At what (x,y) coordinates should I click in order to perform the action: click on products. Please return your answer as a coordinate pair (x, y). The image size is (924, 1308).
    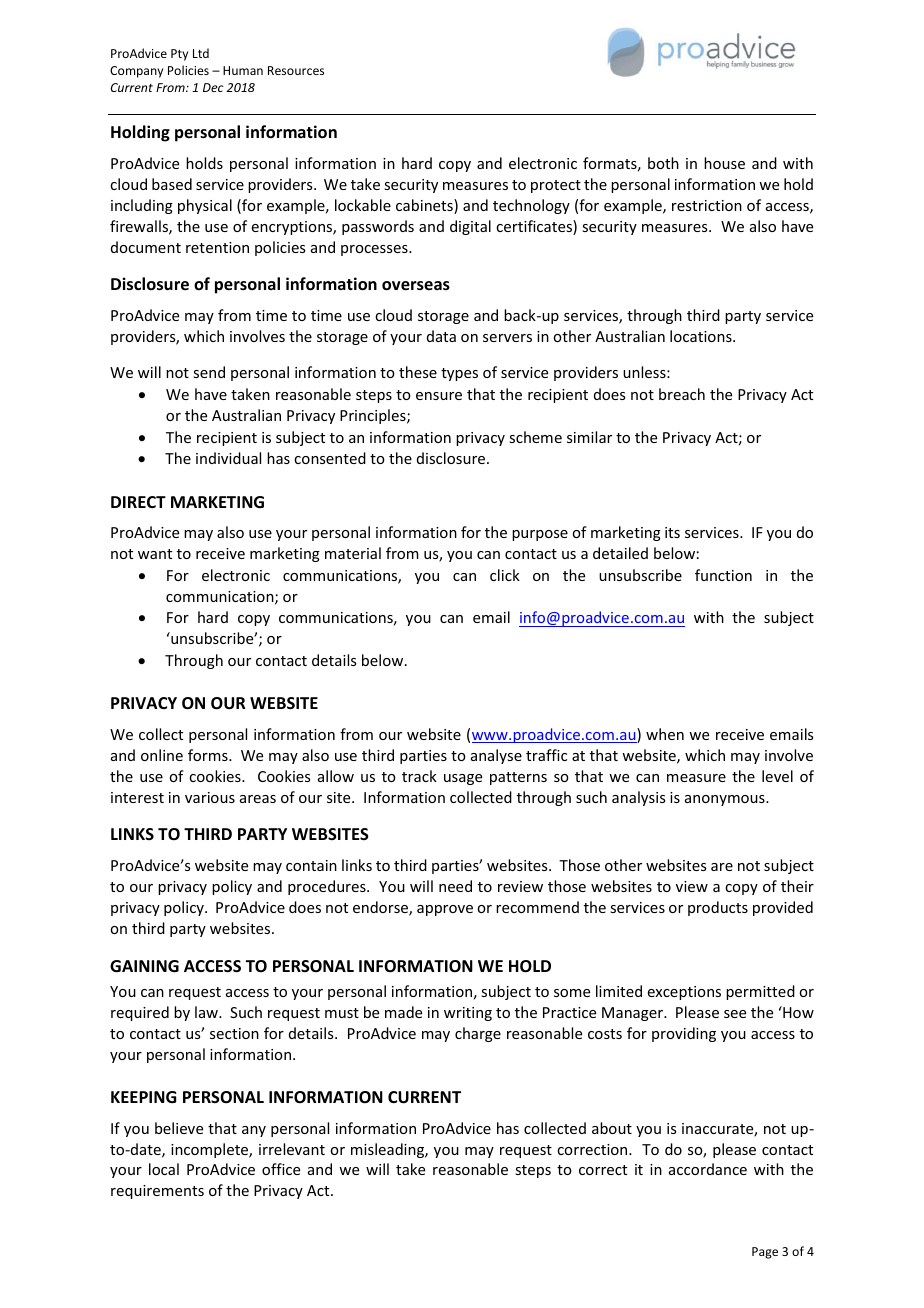
    Looking at the image, I should click on (718, 908).
